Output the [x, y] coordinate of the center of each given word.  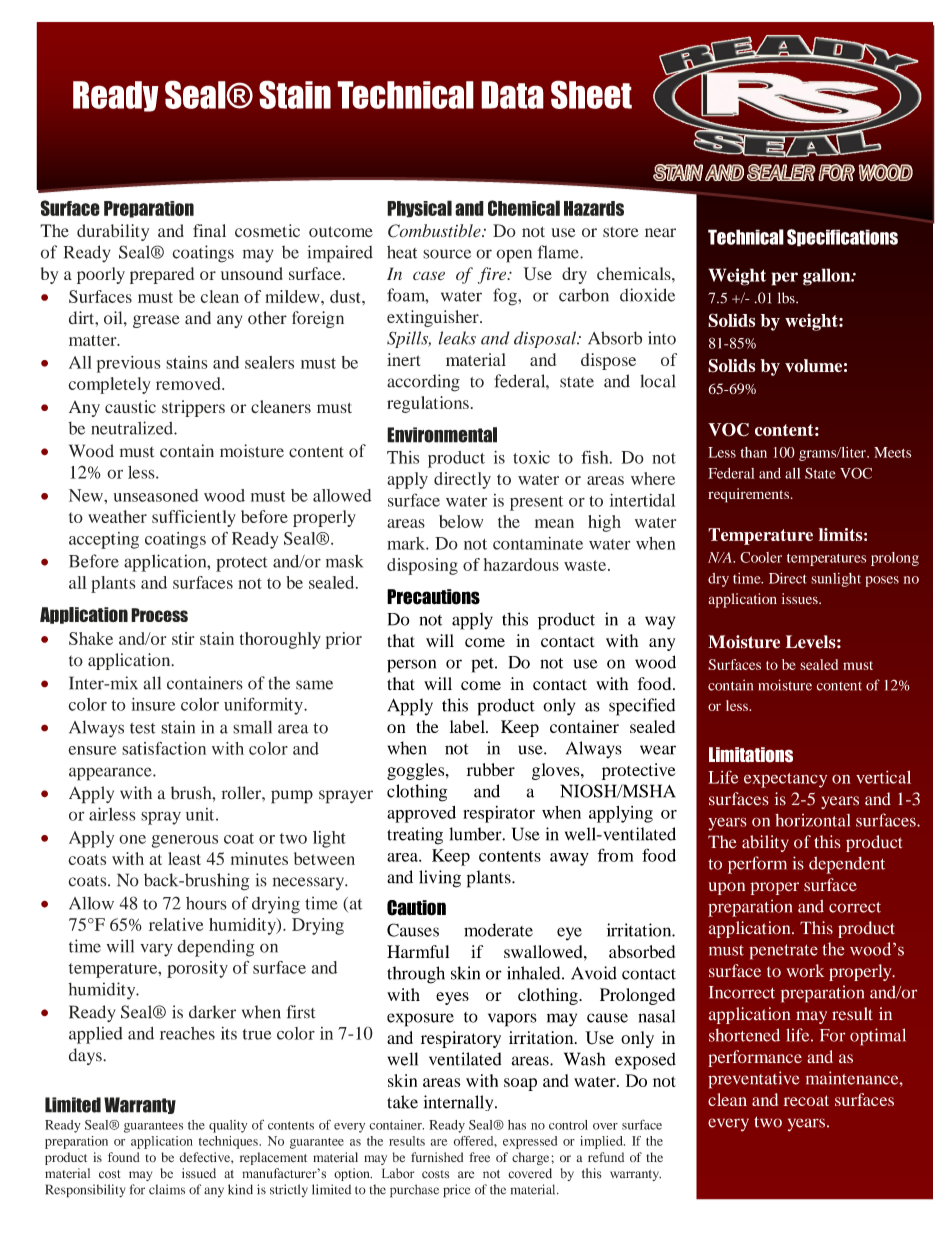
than [754, 452]
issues [801, 598]
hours [206, 903]
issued [199, 1173]
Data [512, 95]
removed [189, 383]
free [479, 1157]
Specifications [842, 238]
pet [483, 665]
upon [726, 888]
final [209, 230]
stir [183, 638]
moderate [498, 930]
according [423, 383]
